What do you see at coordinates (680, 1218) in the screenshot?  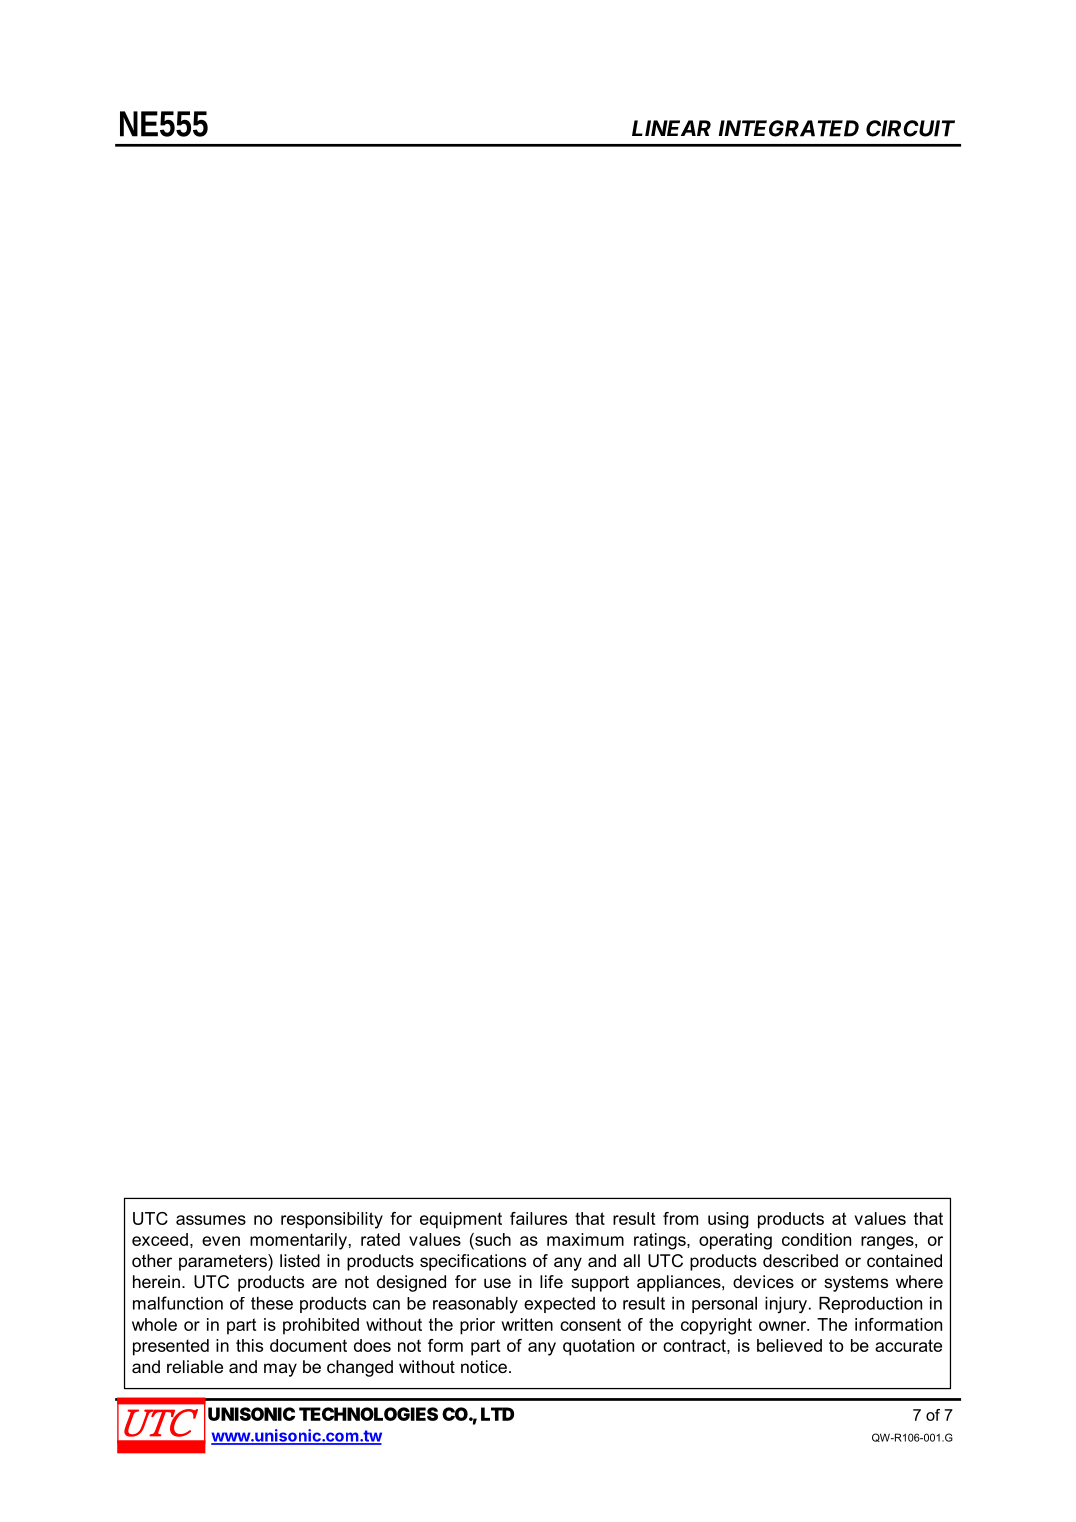 I see `from` at bounding box center [680, 1218].
